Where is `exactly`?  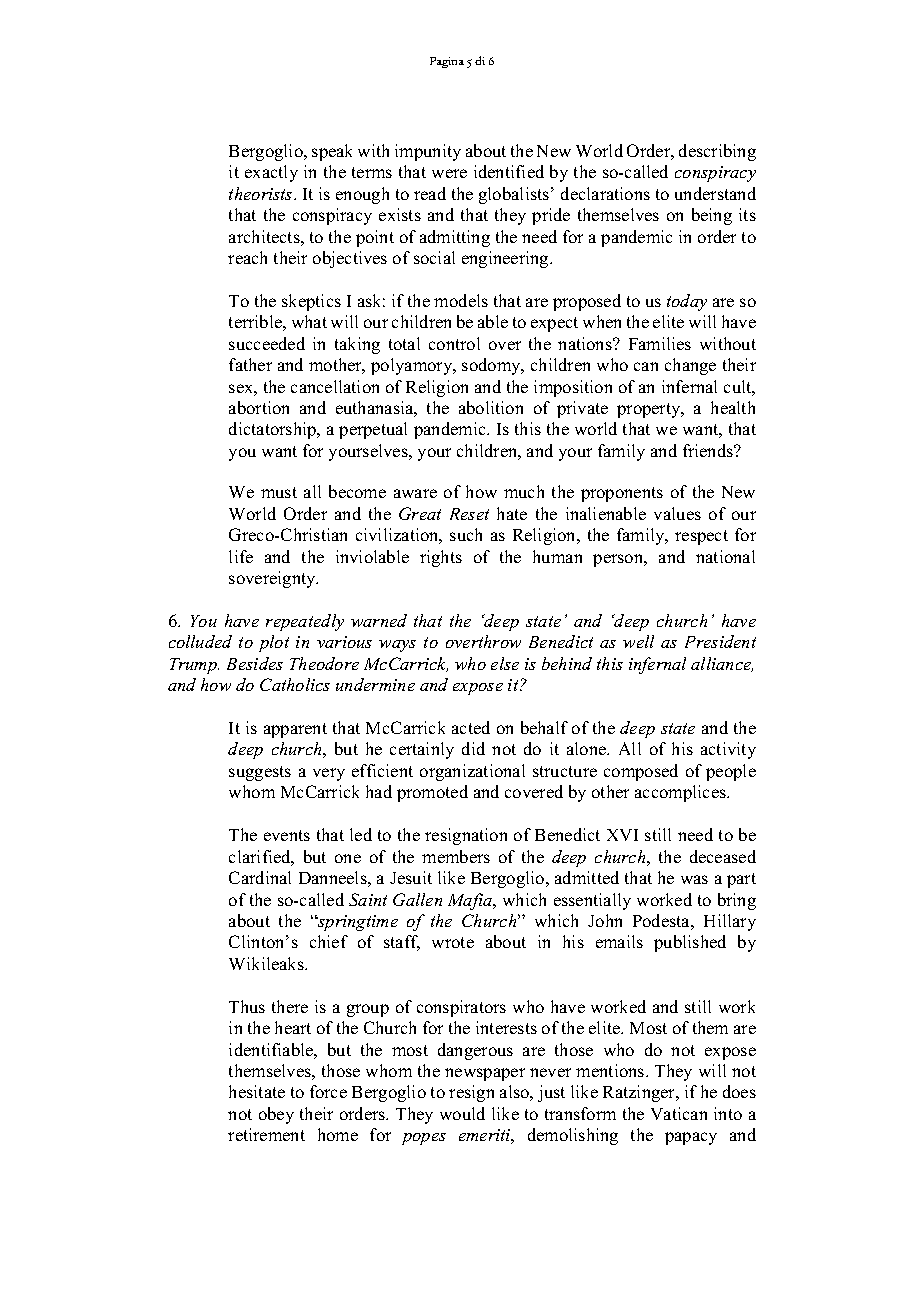 exactly is located at coordinates (271, 173).
